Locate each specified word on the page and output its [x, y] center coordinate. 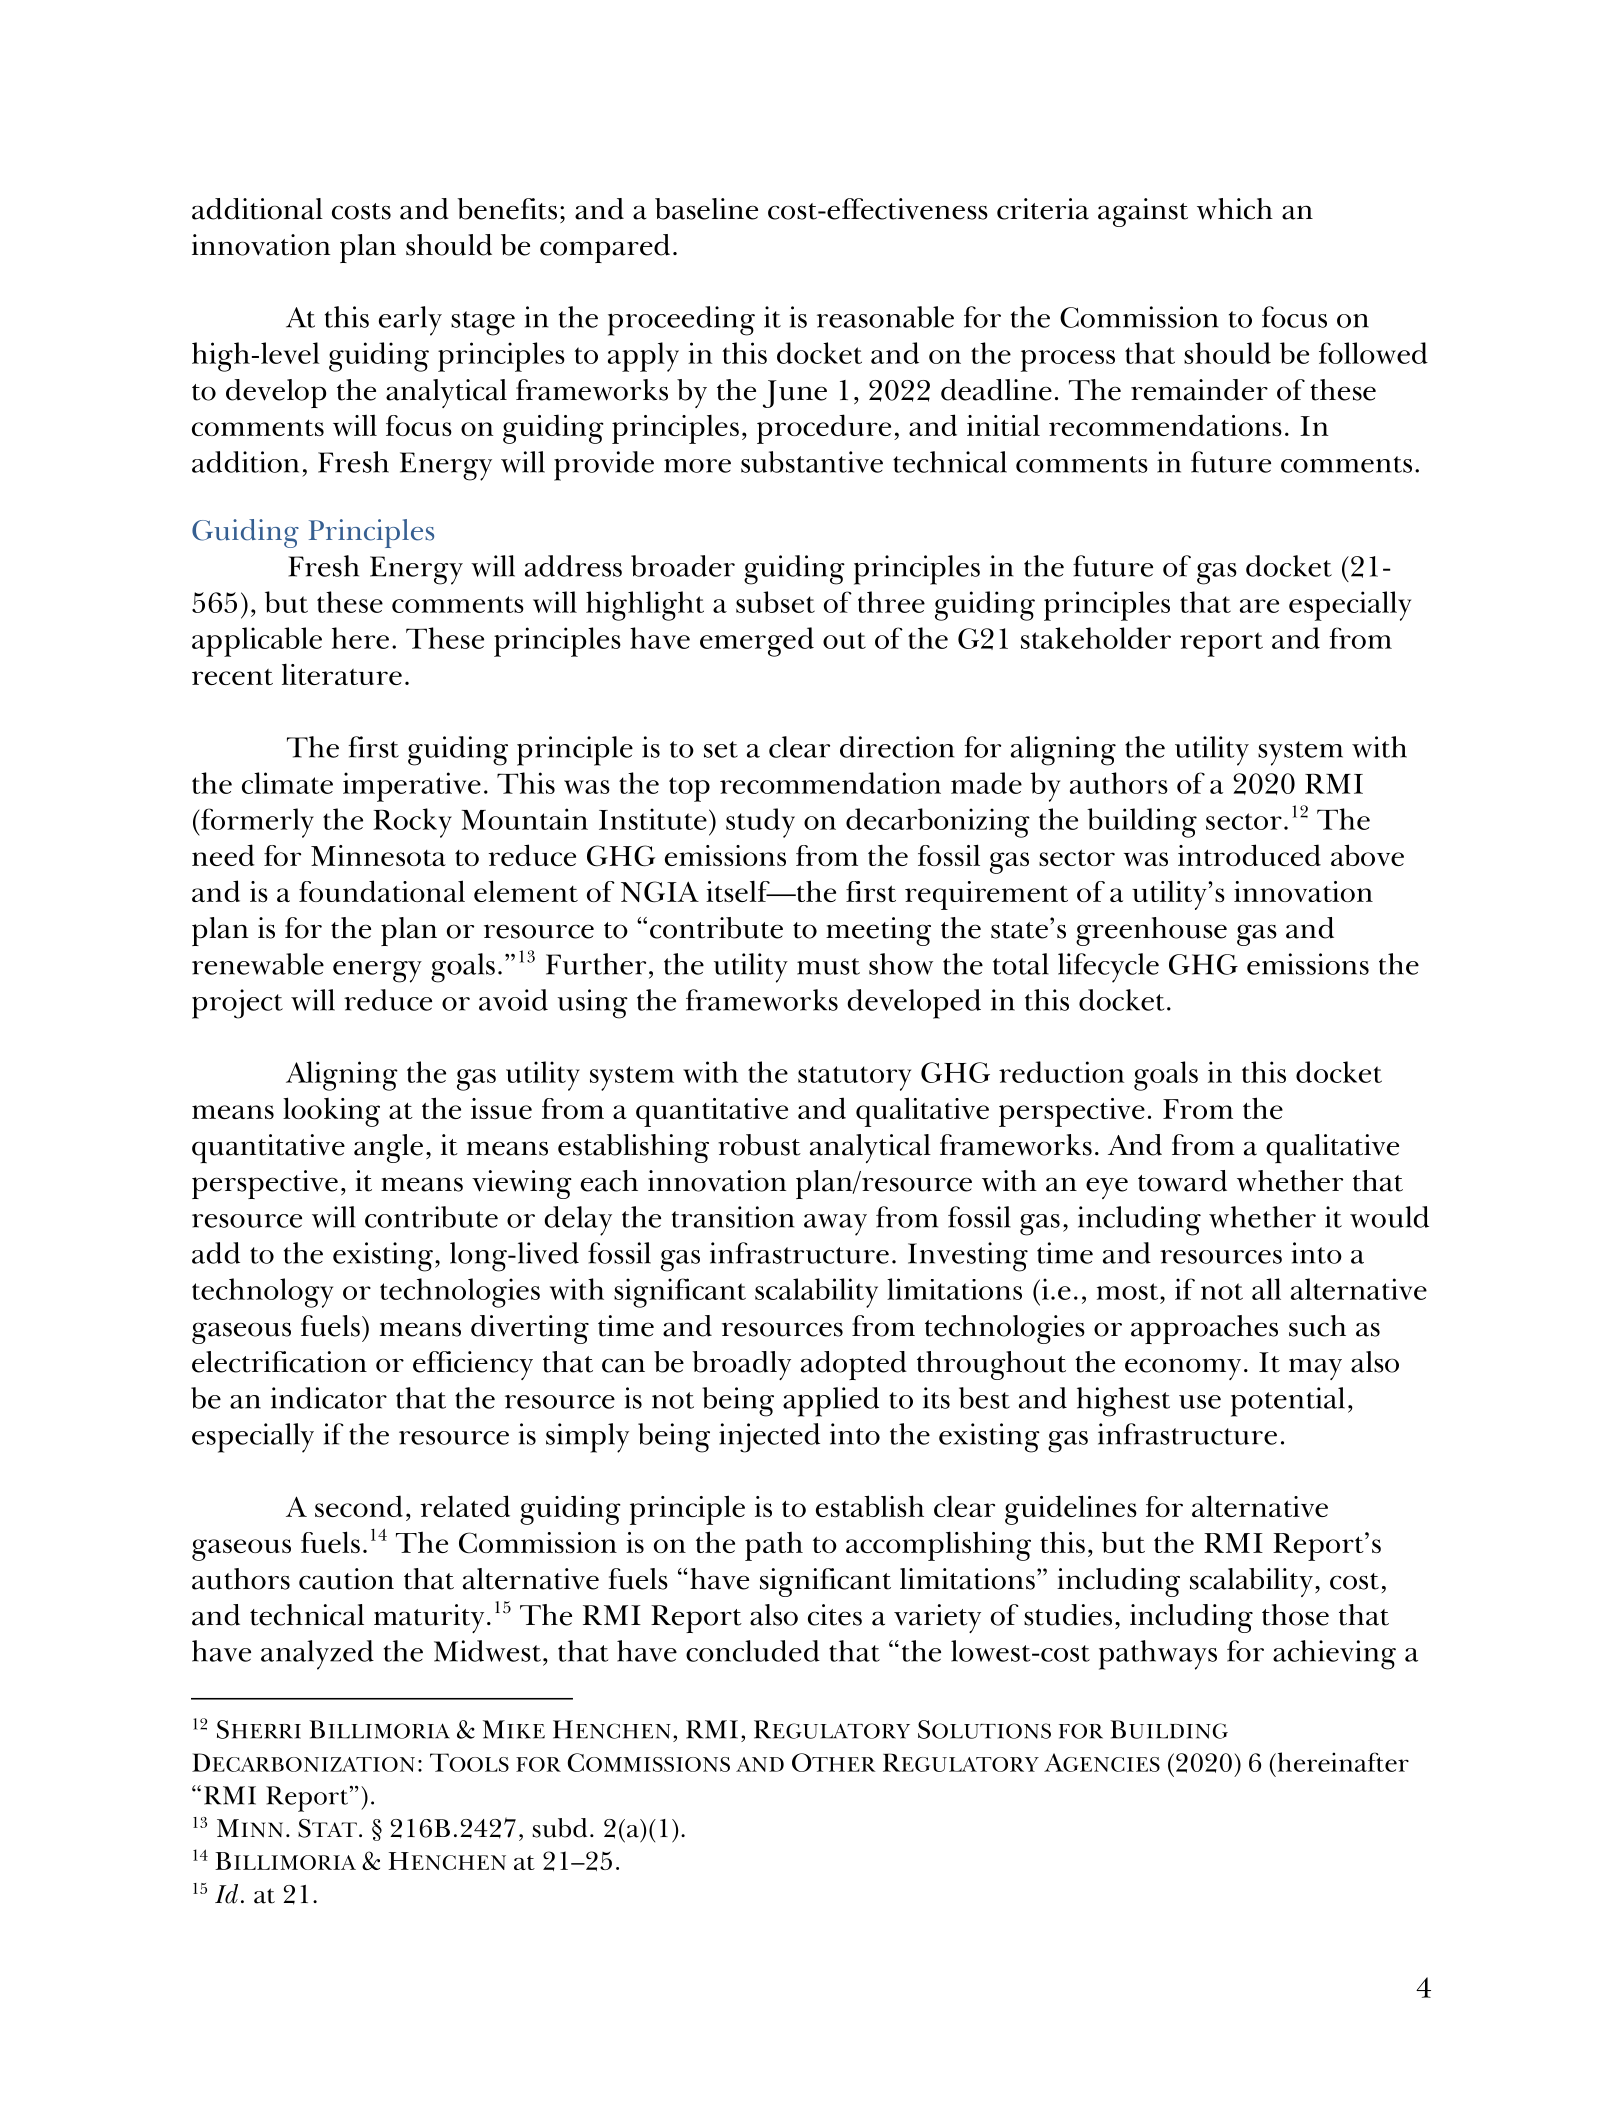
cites [835, 1615]
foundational [382, 891]
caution [346, 1579]
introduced [1249, 855]
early [410, 321]
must [828, 966]
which [1235, 209]
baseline [706, 209]
